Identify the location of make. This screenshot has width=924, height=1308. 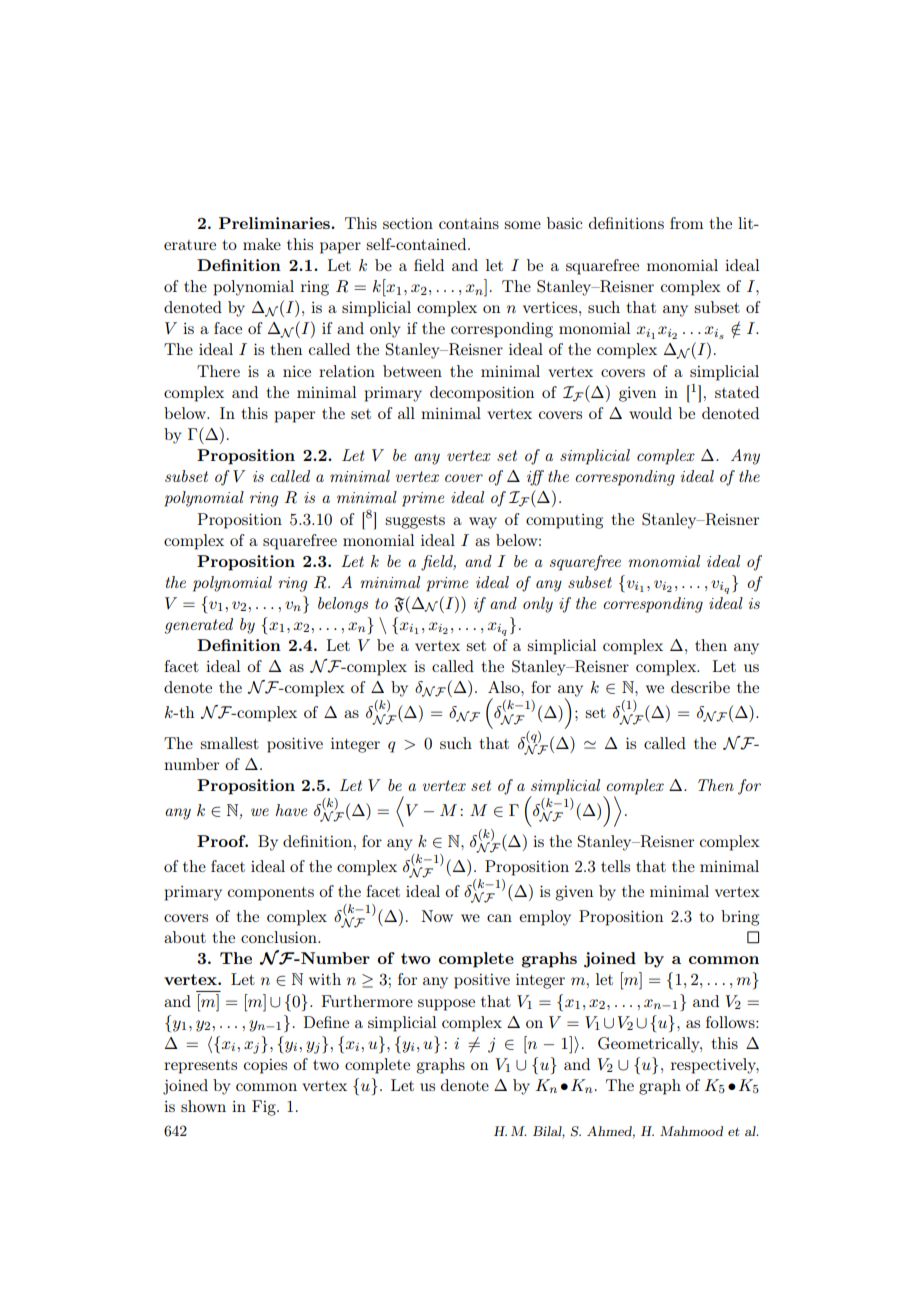
(262, 244).
